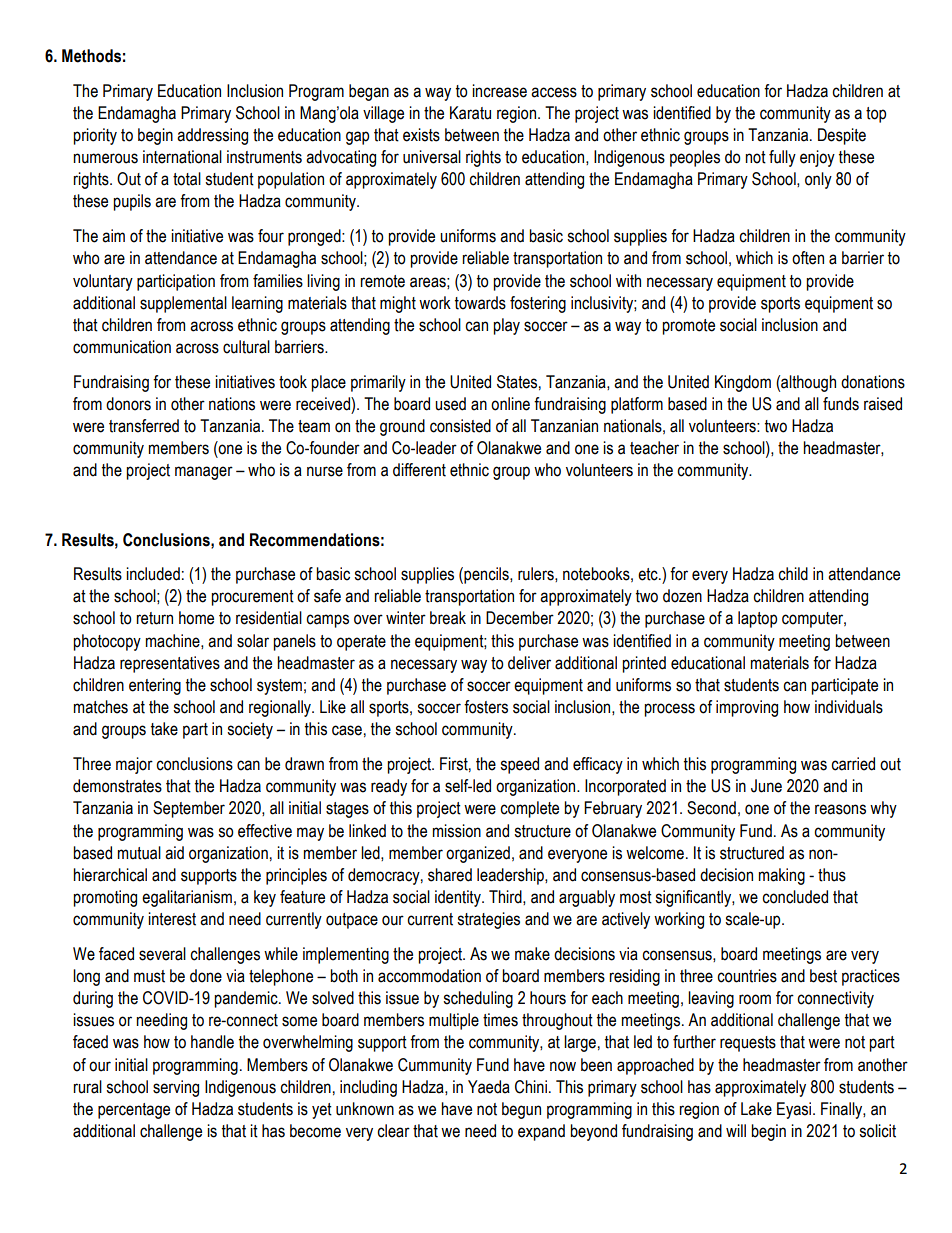 The image size is (952, 1233). Describe the element at coordinates (499, 91) in the screenshot. I see `increase` at that location.
